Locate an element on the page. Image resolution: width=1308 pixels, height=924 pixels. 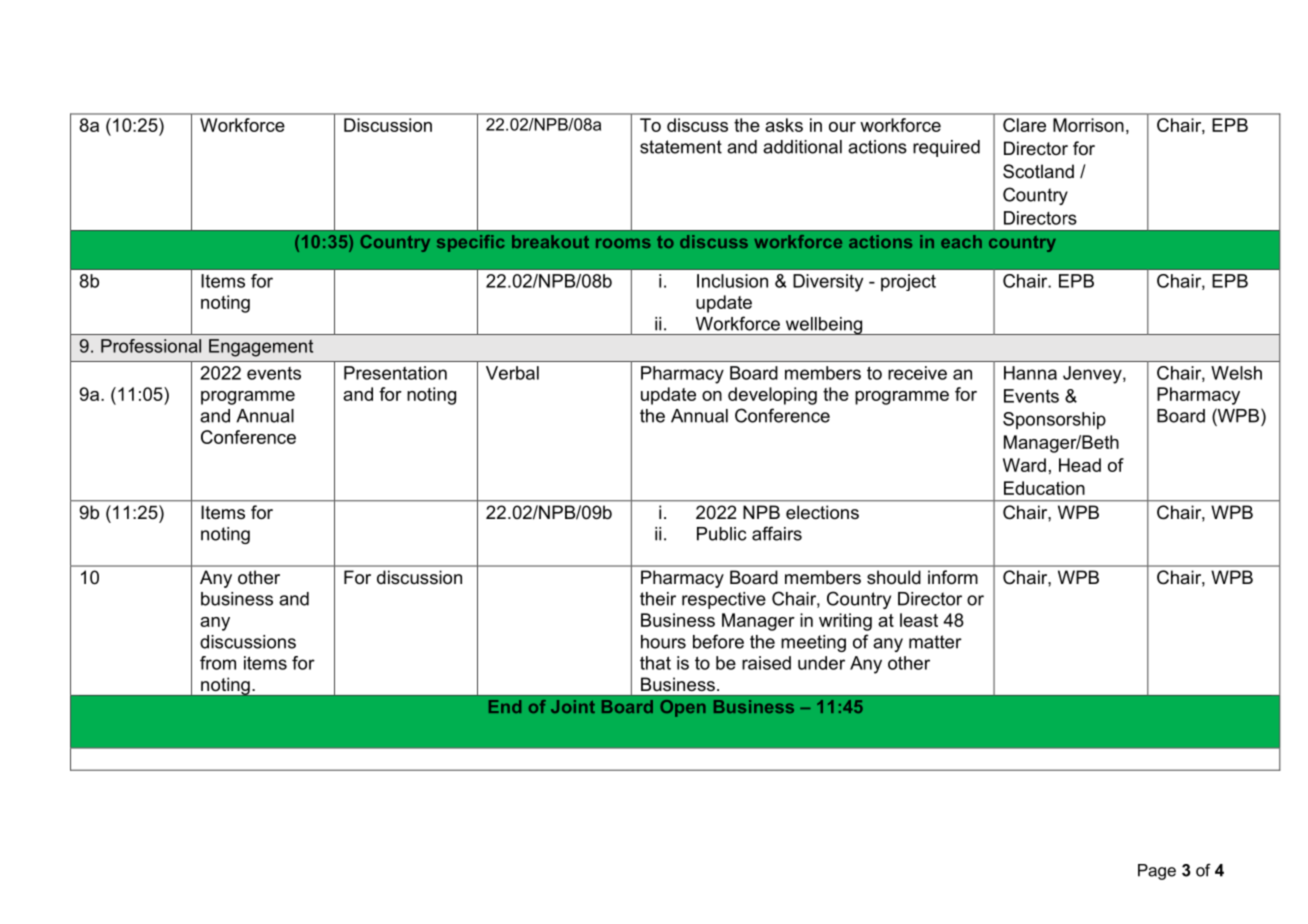
Education is located at coordinates (1044, 488).
